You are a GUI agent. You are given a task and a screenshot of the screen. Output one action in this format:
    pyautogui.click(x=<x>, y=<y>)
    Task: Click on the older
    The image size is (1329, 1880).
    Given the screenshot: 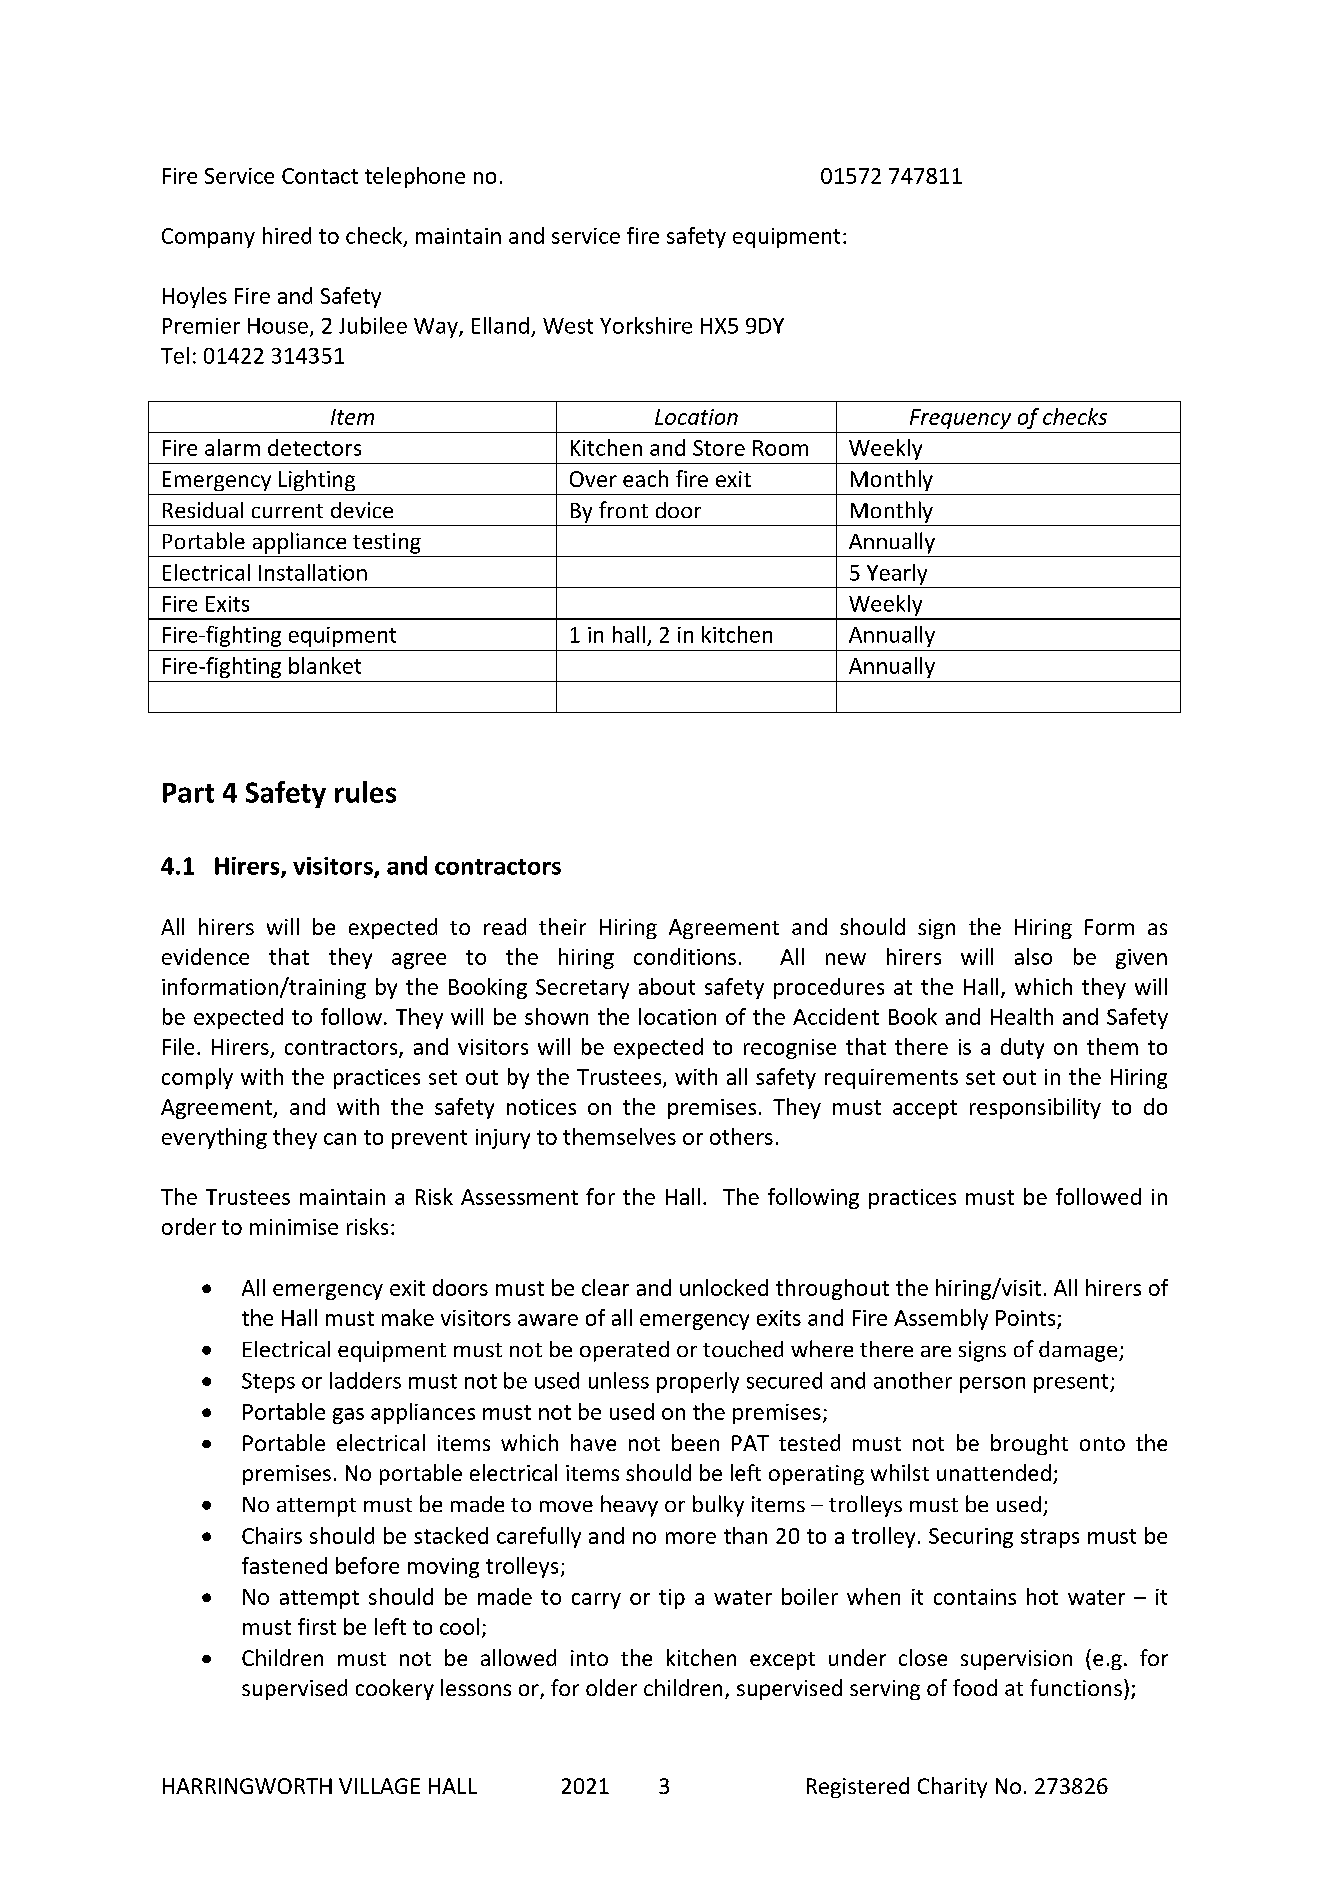 What is the action you would take?
    pyautogui.click(x=611, y=1687)
